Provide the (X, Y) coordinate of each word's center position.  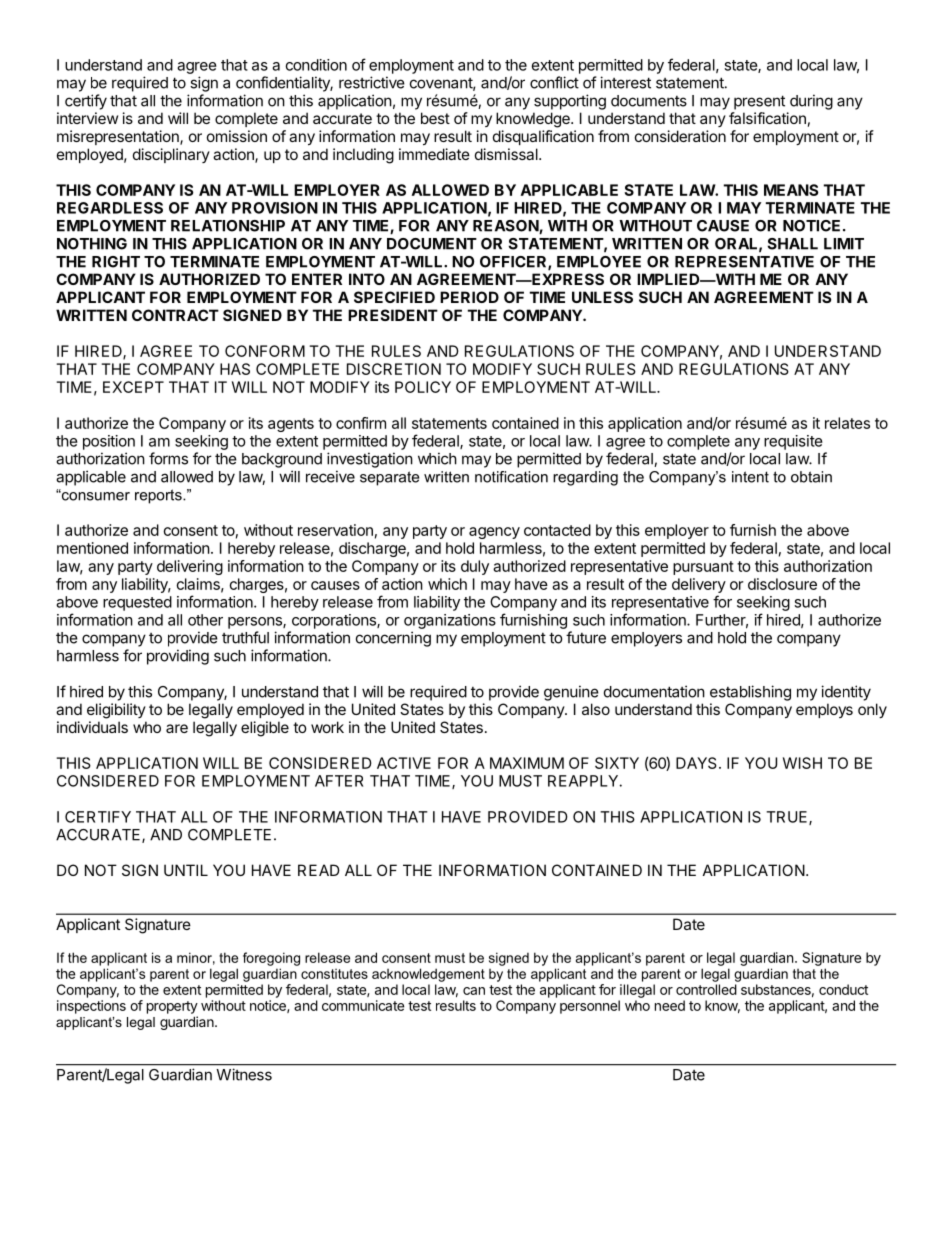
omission (237, 136)
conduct (843, 989)
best (435, 118)
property (172, 1007)
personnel (590, 1007)
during (811, 102)
